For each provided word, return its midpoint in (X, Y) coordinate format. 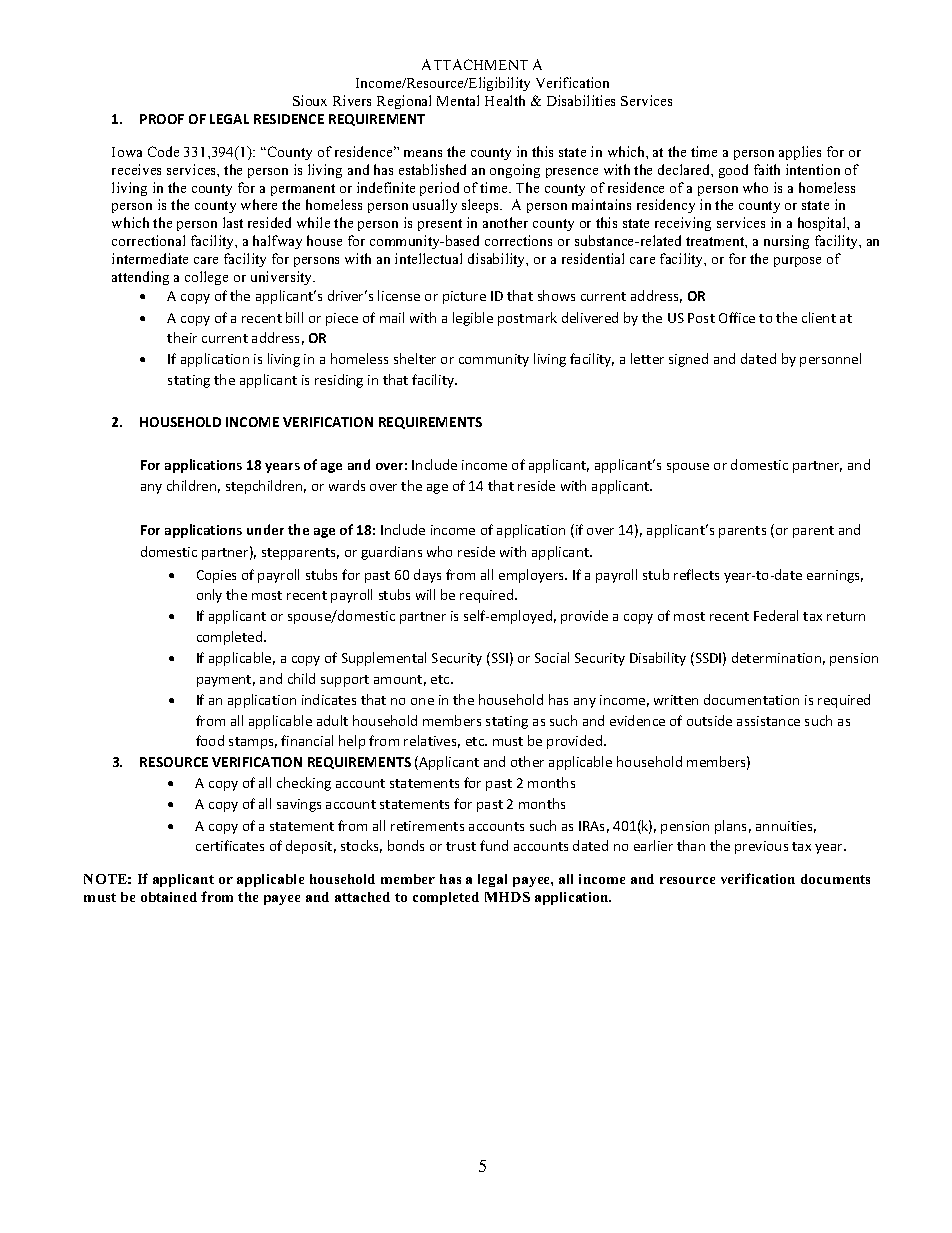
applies (800, 153)
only (209, 596)
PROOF (162, 119)
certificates (230, 845)
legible (473, 319)
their (182, 337)
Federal (776, 615)
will (425, 594)
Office (737, 317)
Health (505, 100)
